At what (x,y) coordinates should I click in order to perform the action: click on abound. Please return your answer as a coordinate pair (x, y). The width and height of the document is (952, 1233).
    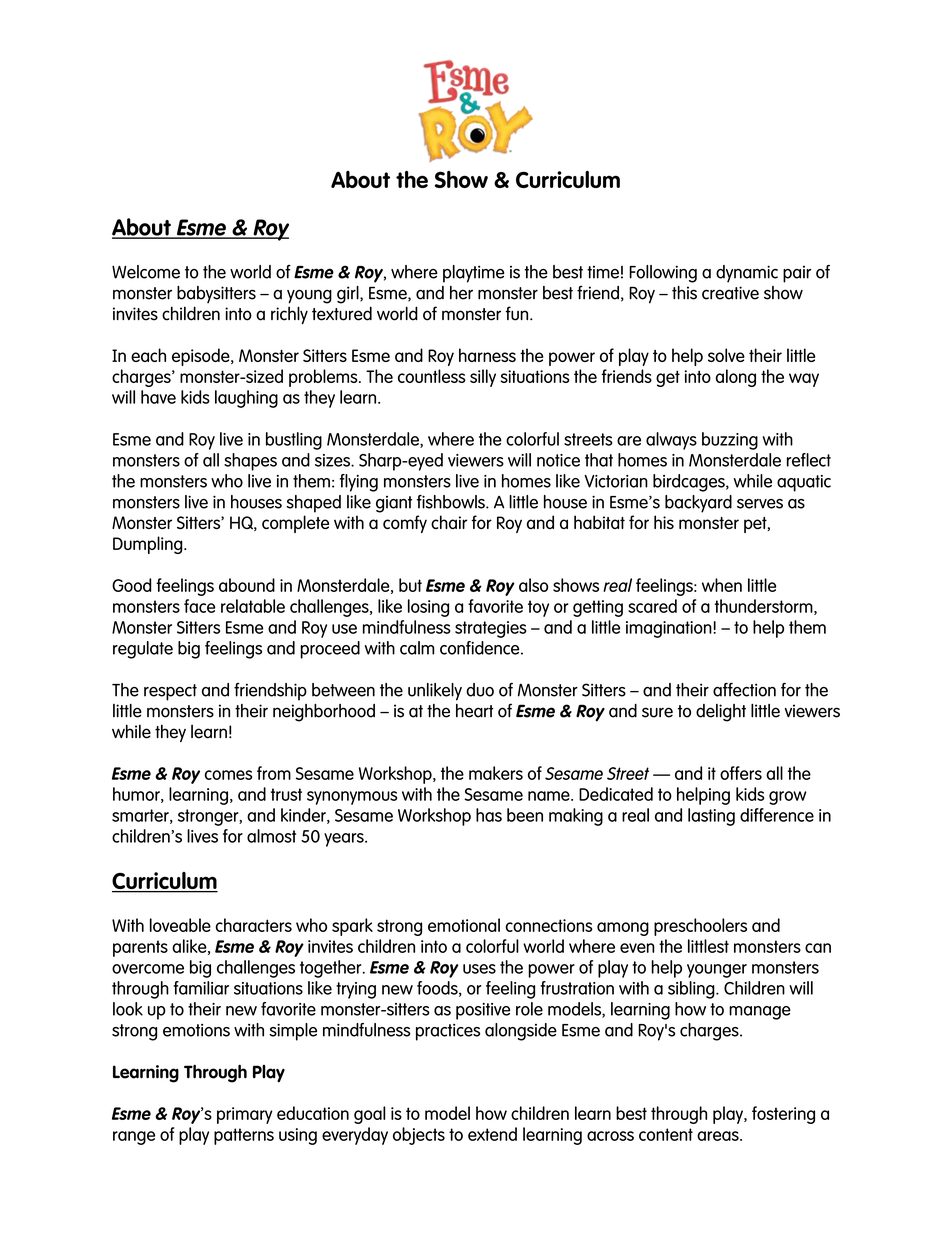
    Looking at the image, I should click on (247, 585).
